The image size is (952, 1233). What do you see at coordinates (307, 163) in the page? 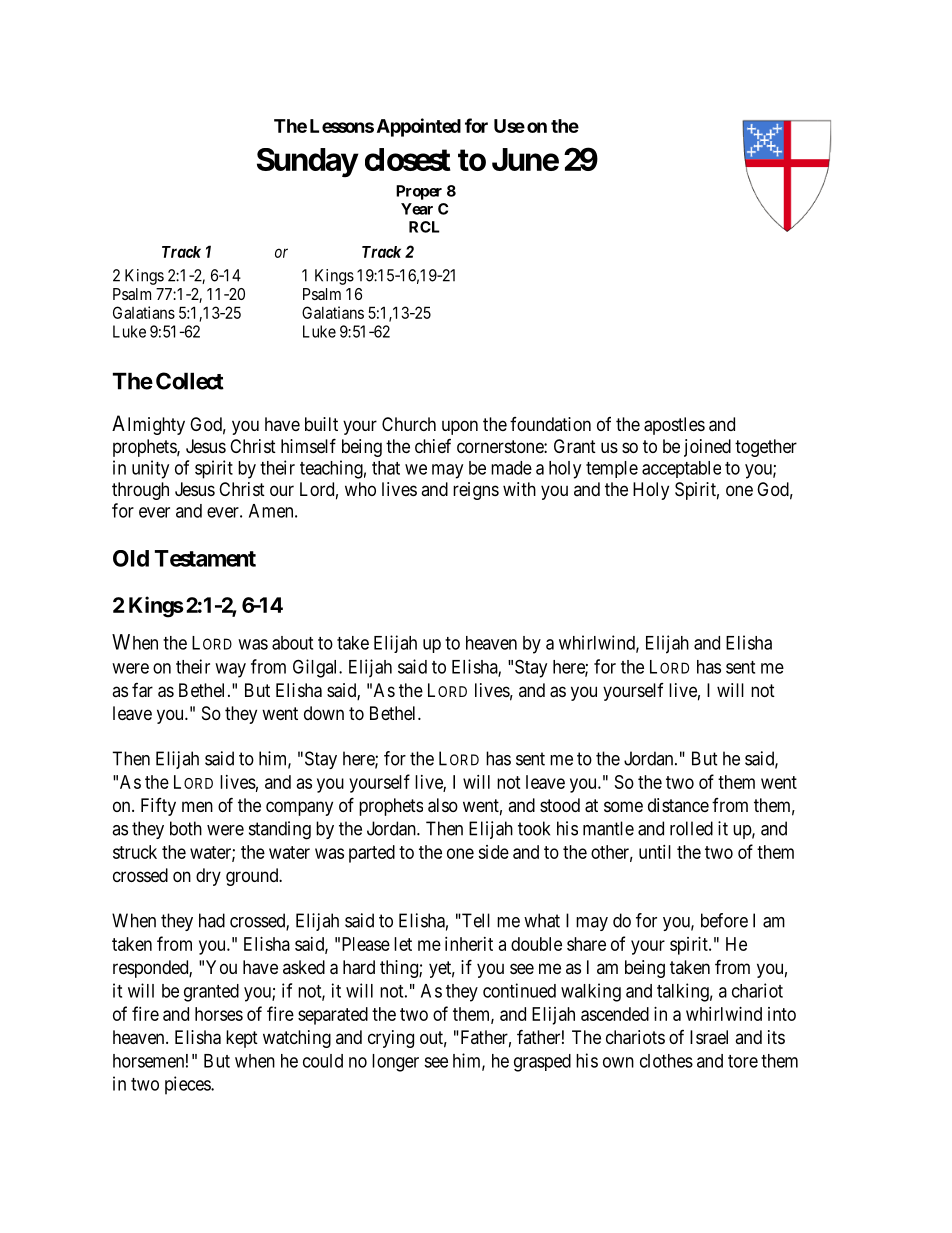
I see `Sunday` at bounding box center [307, 163].
